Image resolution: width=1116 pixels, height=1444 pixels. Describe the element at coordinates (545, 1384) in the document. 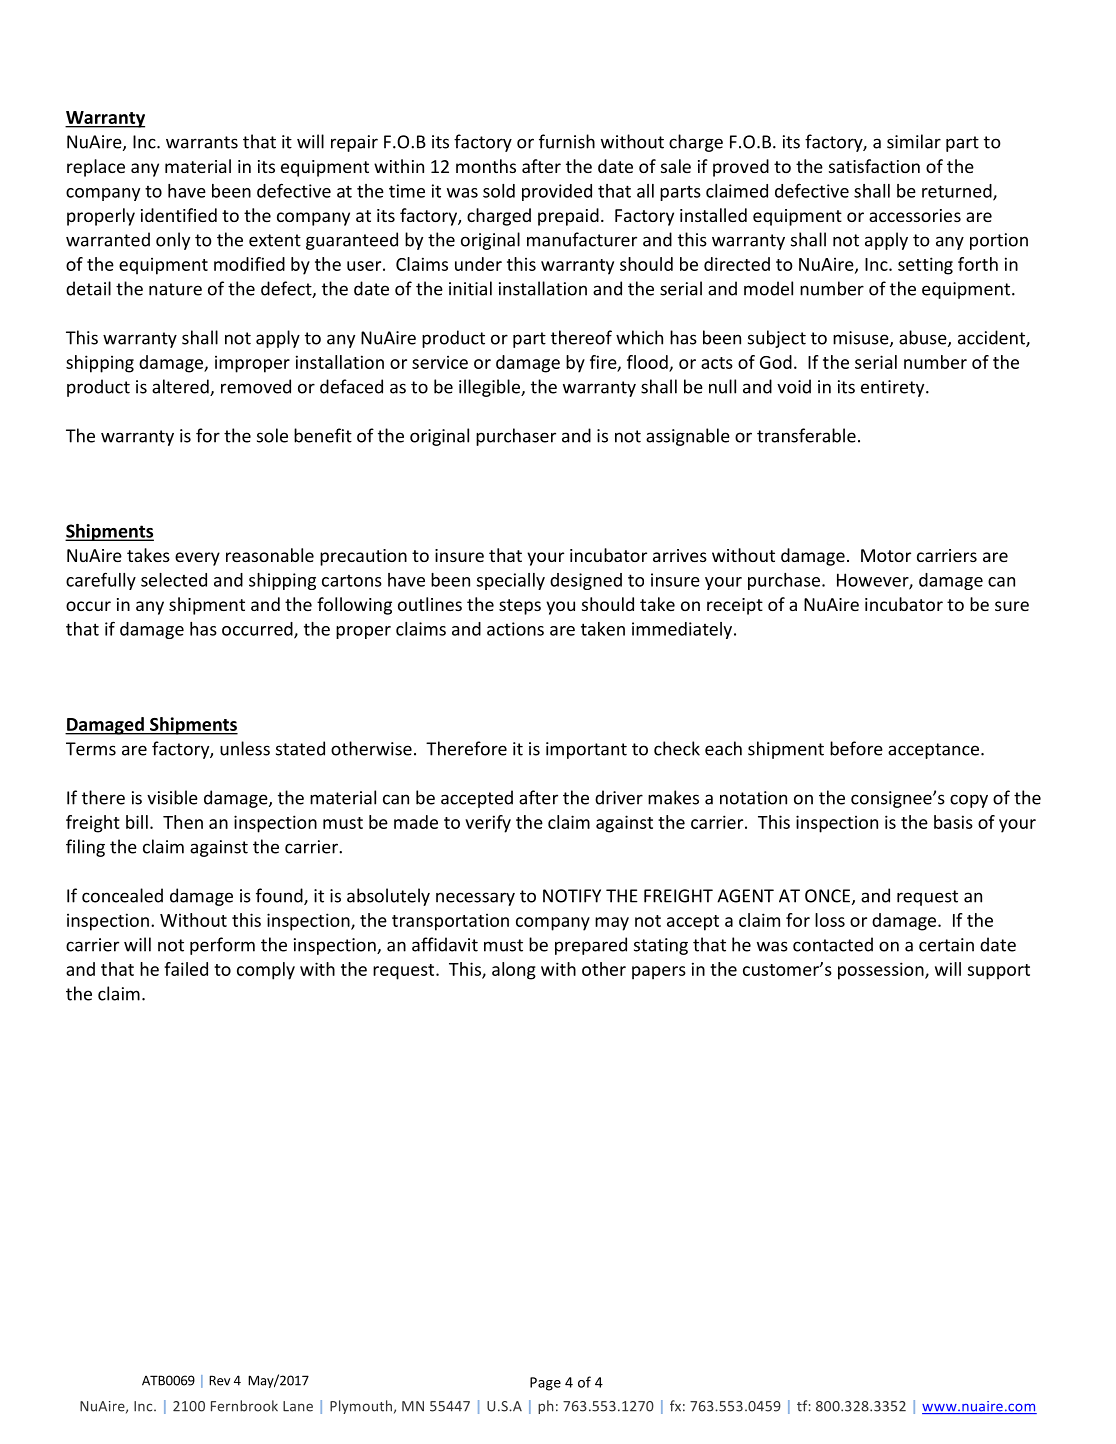

I see `Page` at that location.
